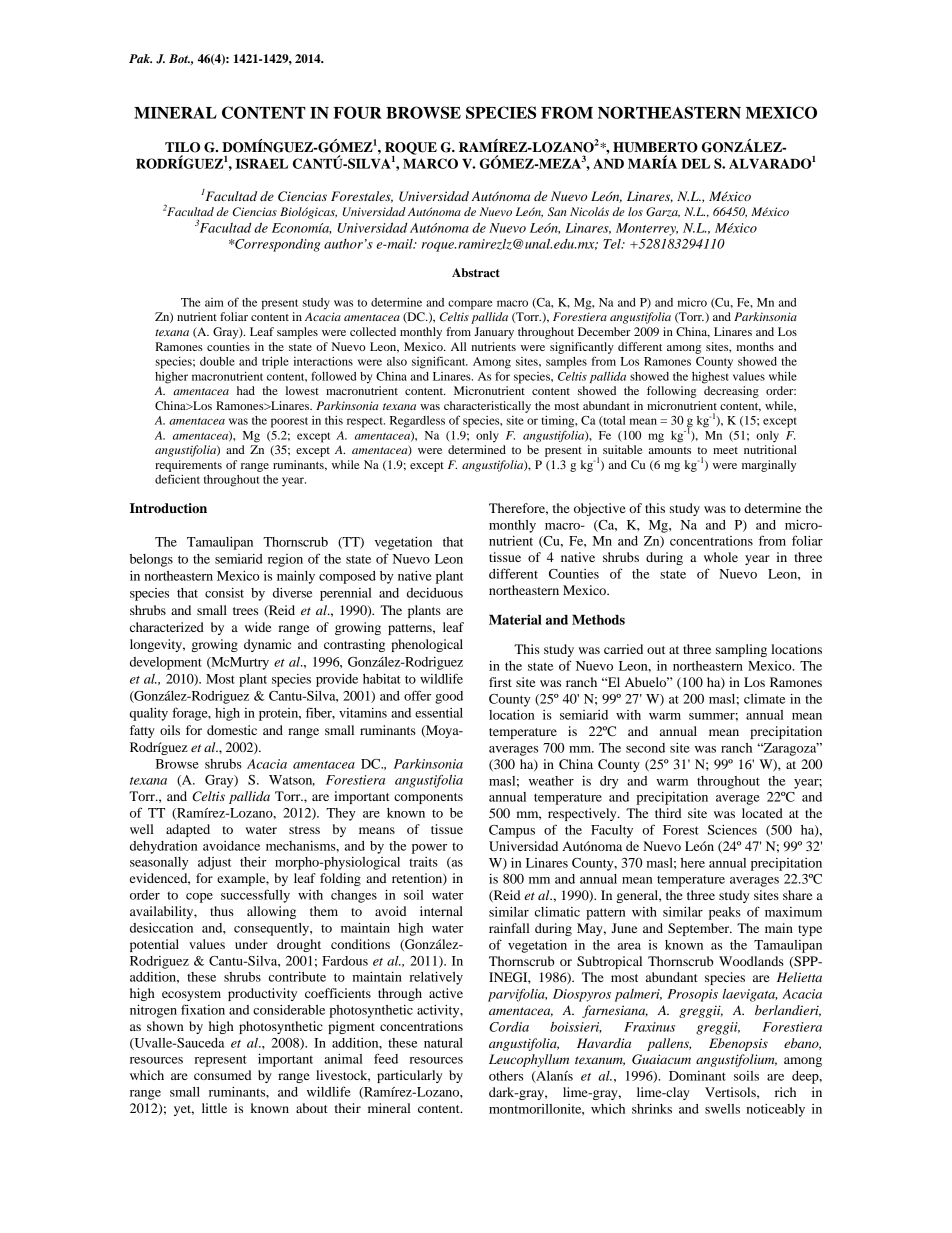 This page has height=1233, width=952. What do you see at coordinates (222, 1075) in the page?
I see `consumed` at bounding box center [222, 1075].
